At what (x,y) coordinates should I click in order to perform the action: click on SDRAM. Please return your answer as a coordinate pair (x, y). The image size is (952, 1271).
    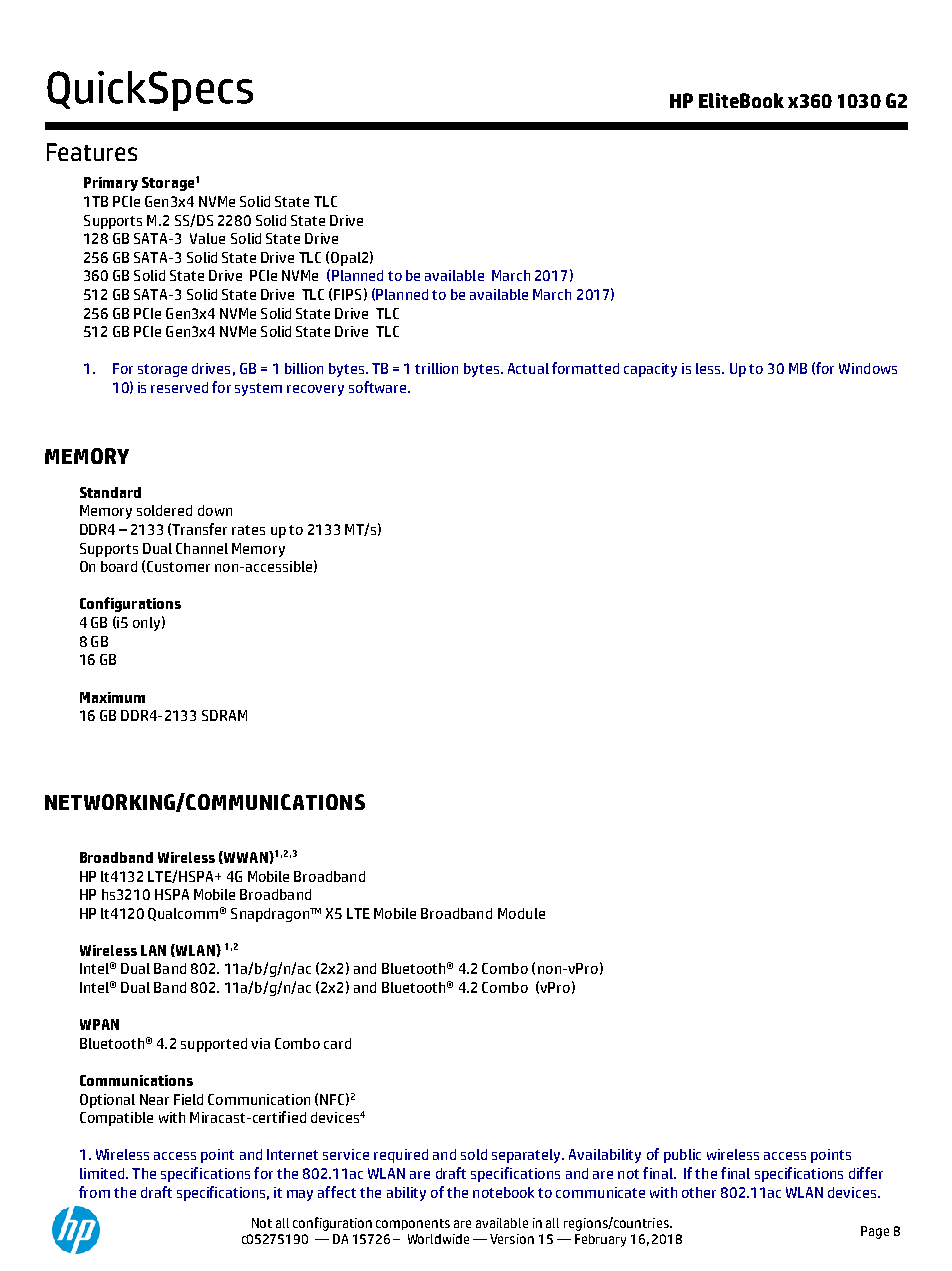
    Looking at the image, I should click on (224, 715).
